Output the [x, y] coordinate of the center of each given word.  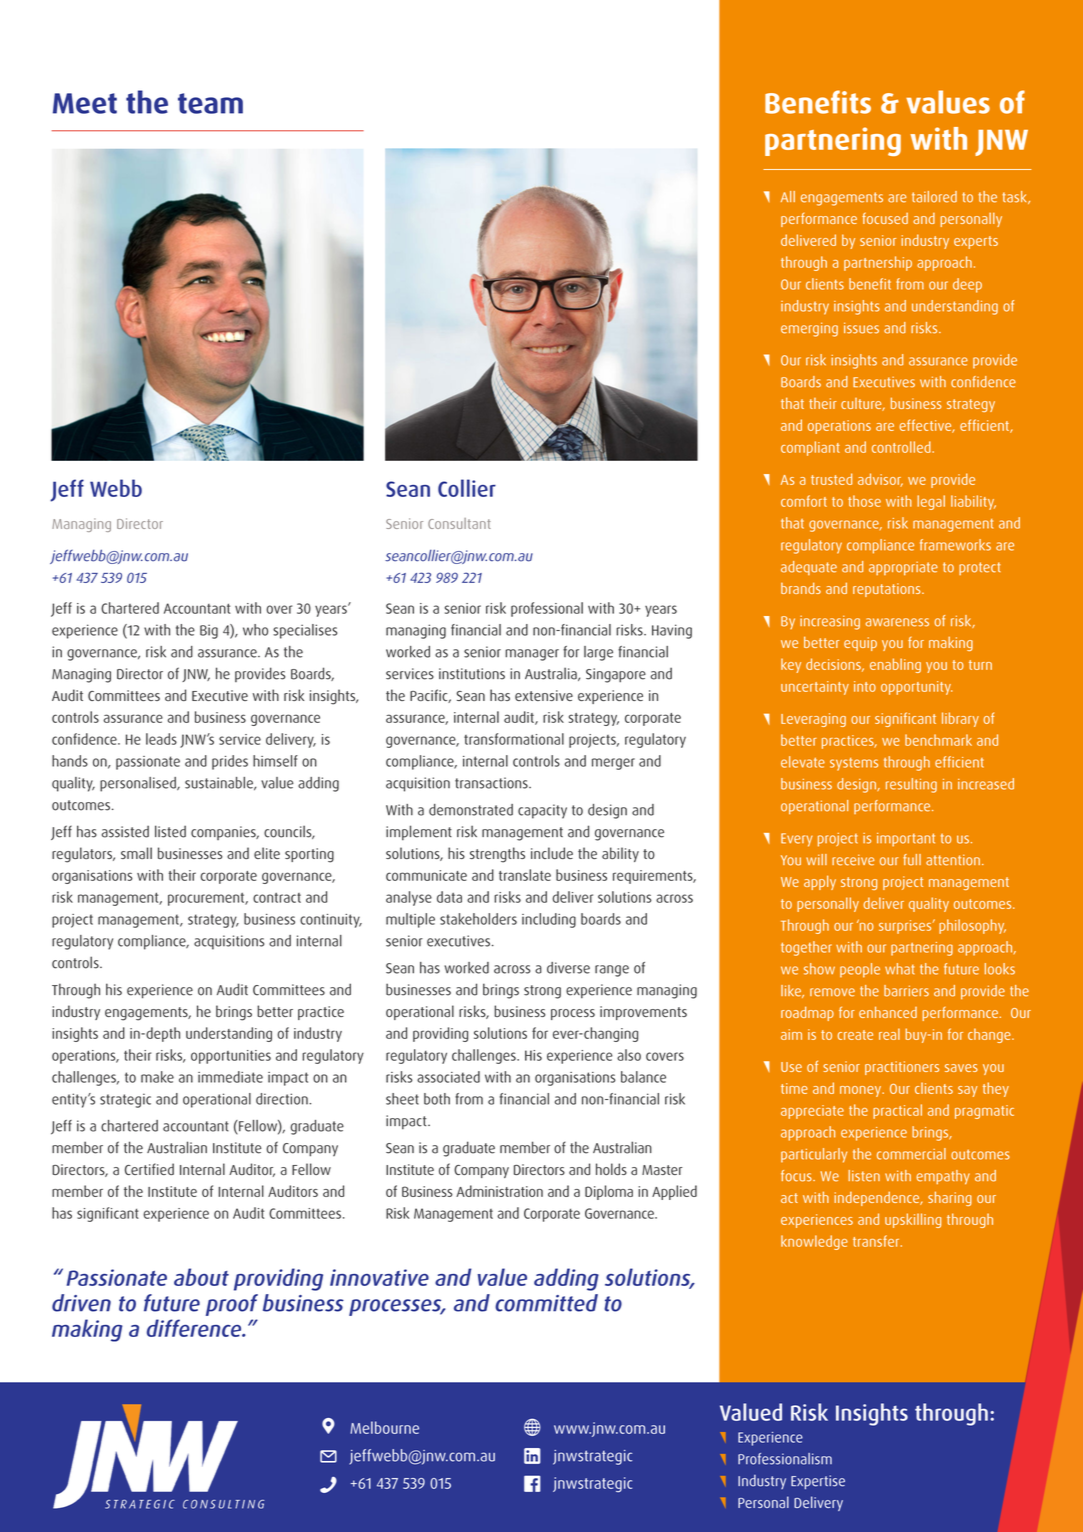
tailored [934, 197]
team [210, 103]
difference [195, 1328]
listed [170, 831]
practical [897, 1111]
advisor [880, 480]
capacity [542, 811]
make [157, 1077]
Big [209, 631]
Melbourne [384, 1427]
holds [611, 1169]
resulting [911, 785]
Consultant [459, 523]
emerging [809, 329]
